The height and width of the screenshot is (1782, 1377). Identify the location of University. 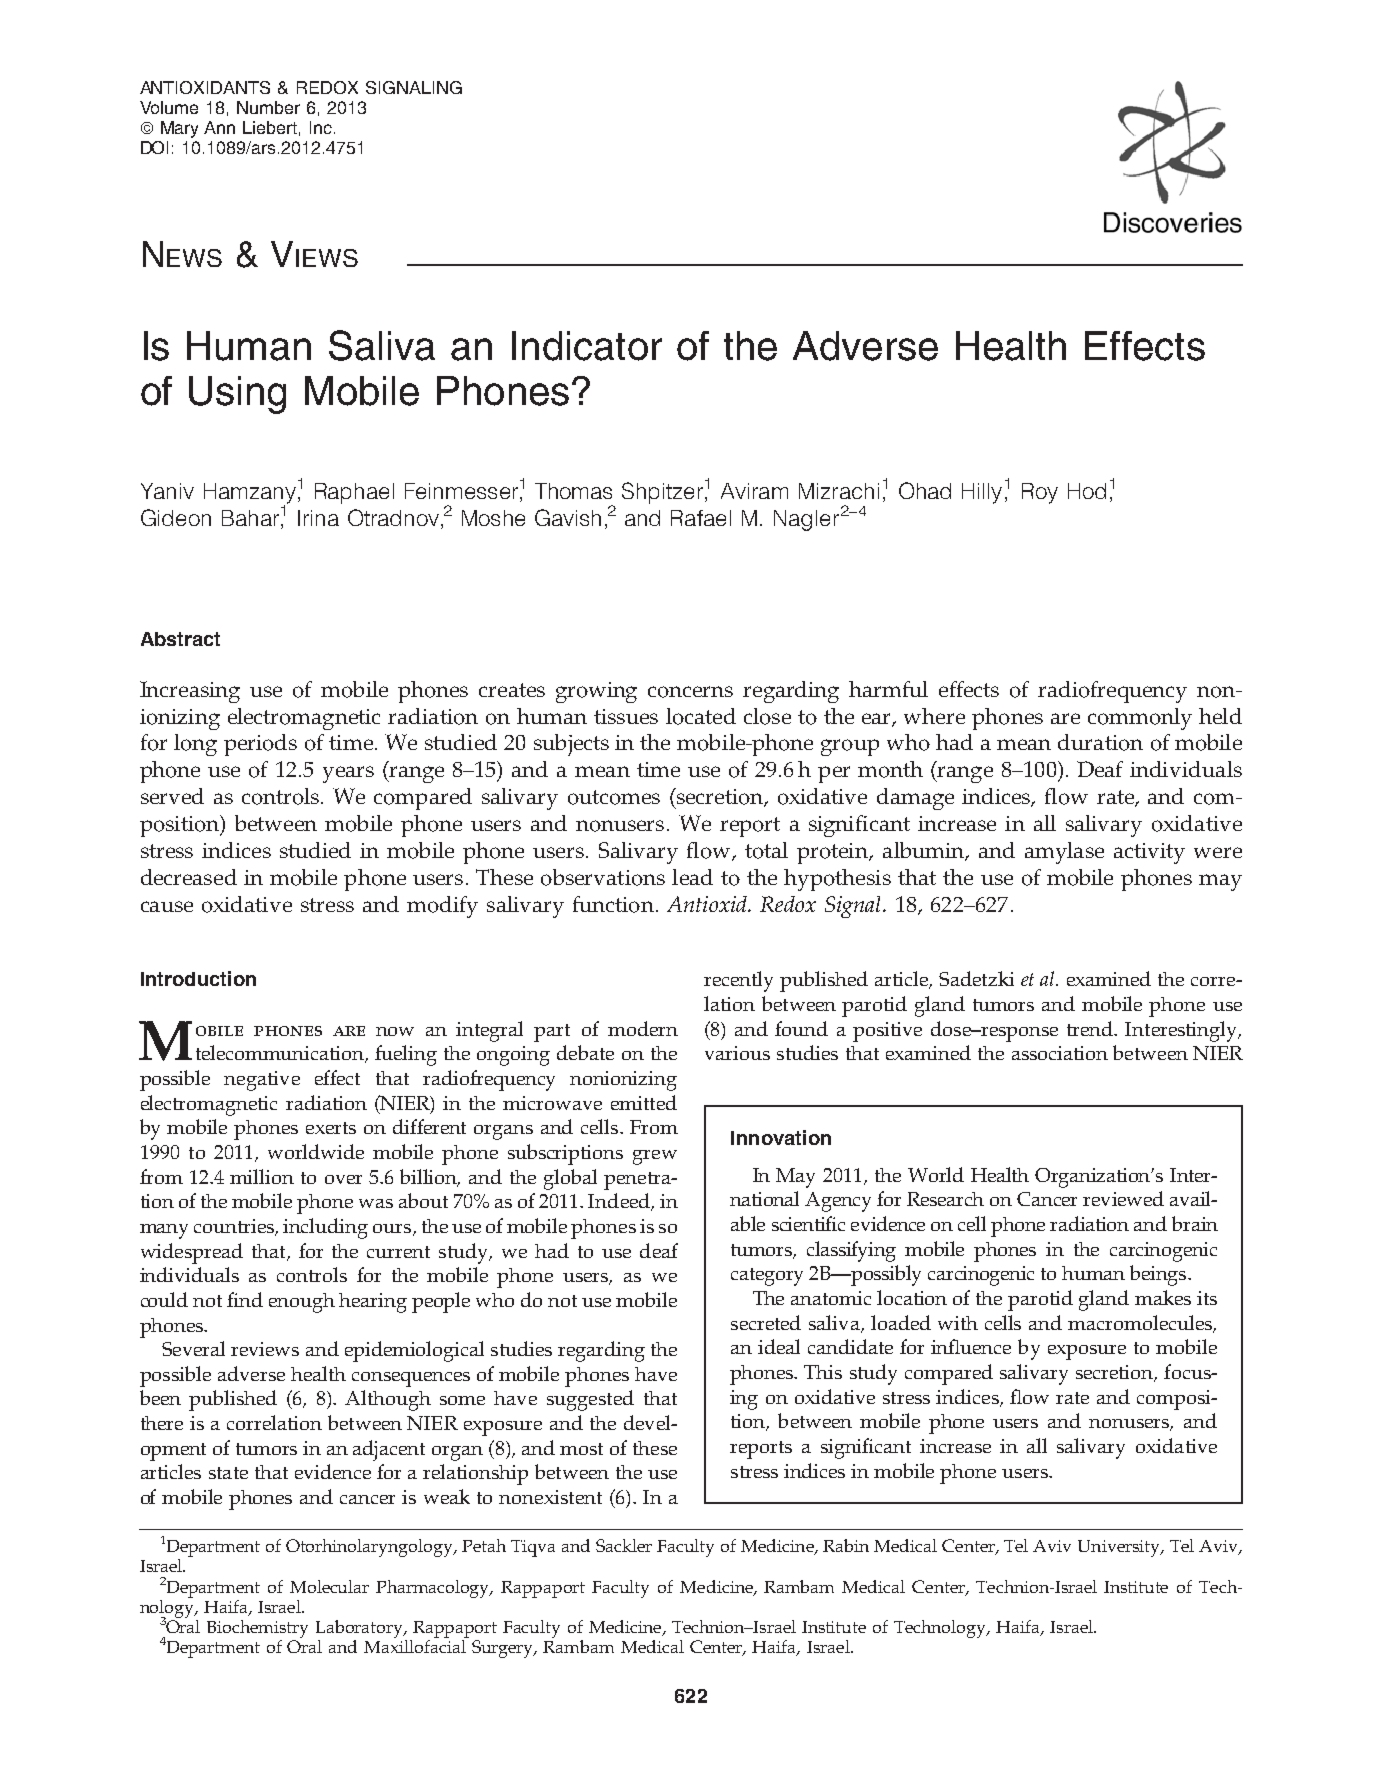
(1120, 1548).
